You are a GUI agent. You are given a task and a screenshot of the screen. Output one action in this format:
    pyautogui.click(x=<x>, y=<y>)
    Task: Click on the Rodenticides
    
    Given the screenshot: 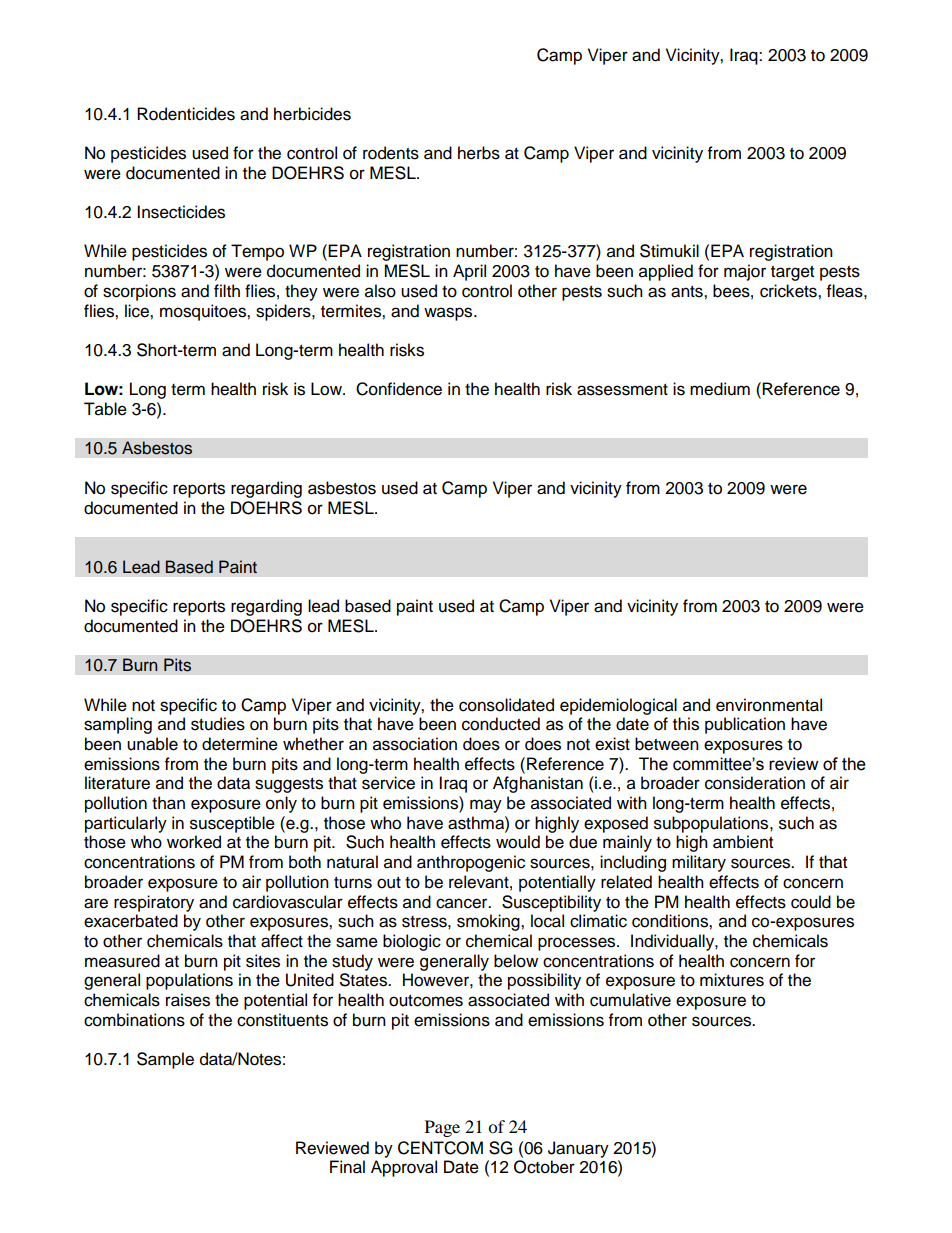 What is the action you would take?
    pyautogui.click(x=186, y=114)
